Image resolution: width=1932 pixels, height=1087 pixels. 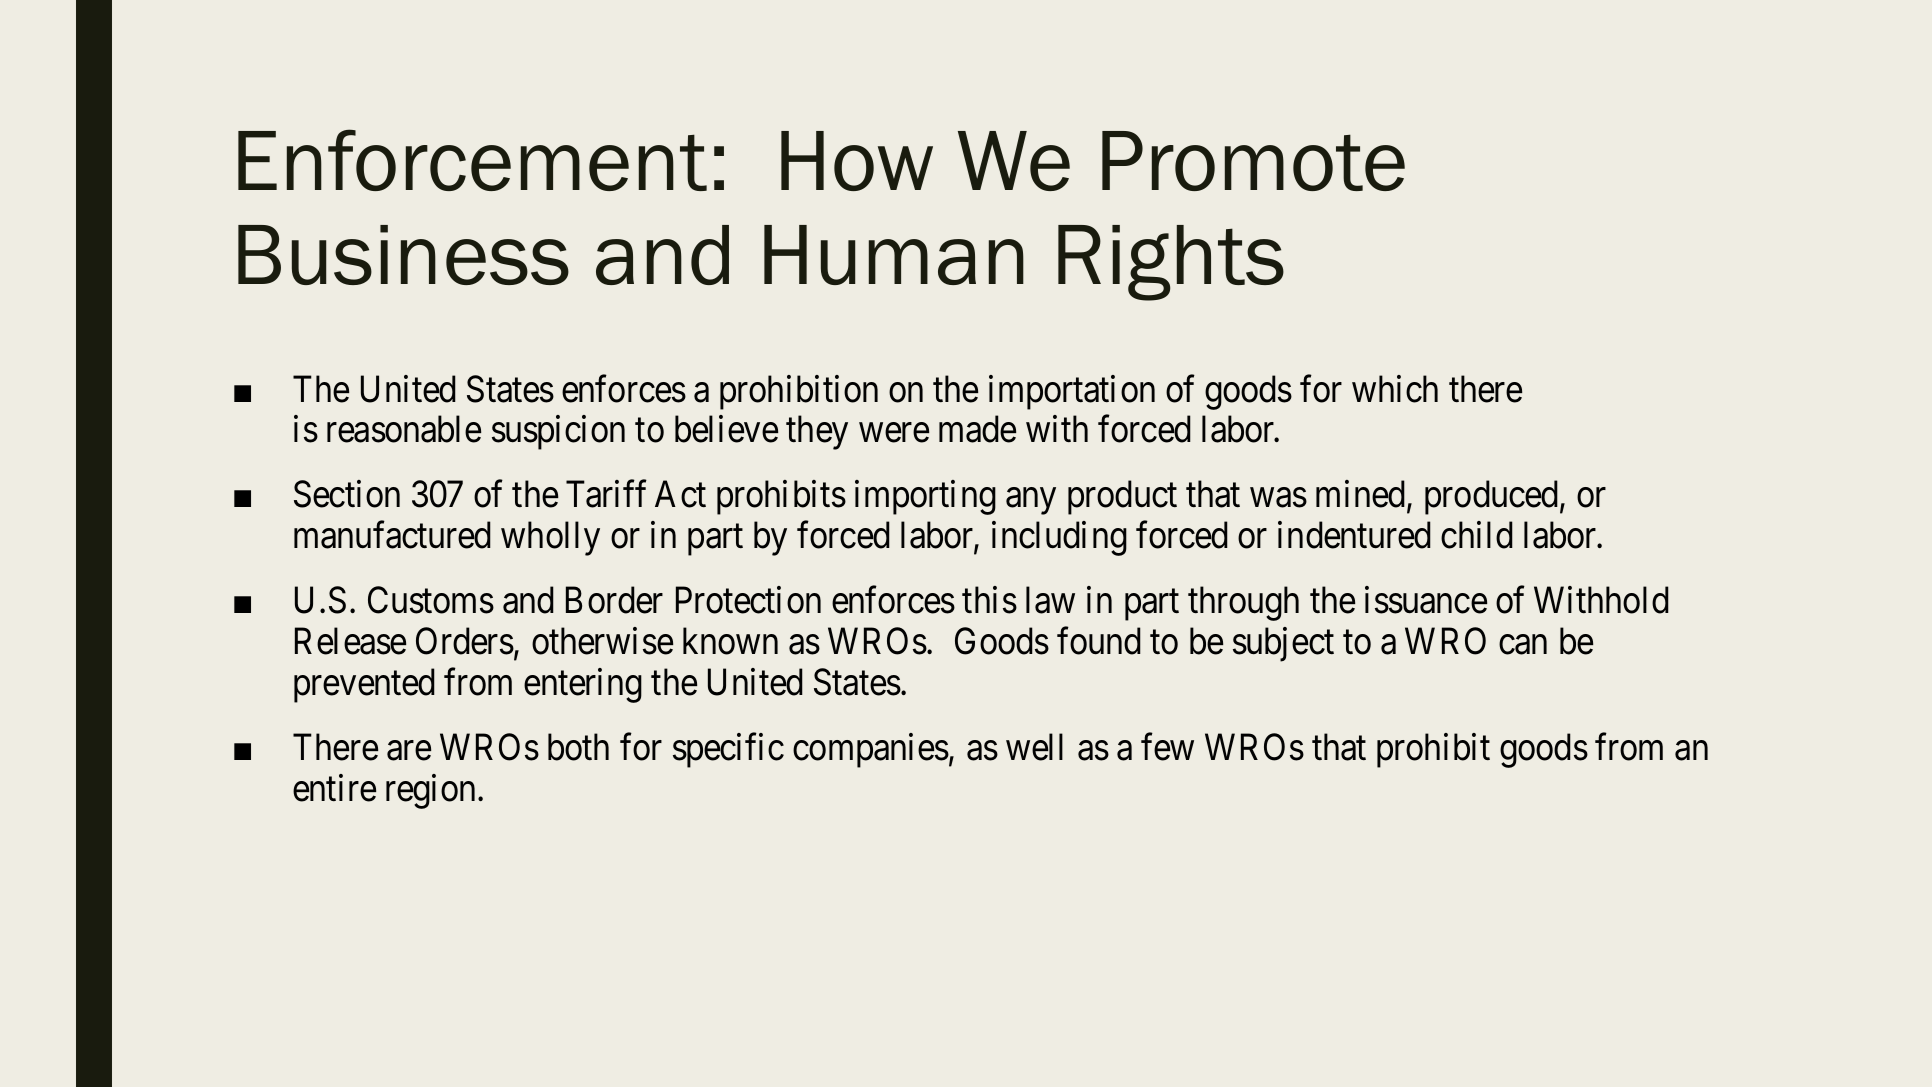 I want to click on Promote, so click(x=1253, y=161).
